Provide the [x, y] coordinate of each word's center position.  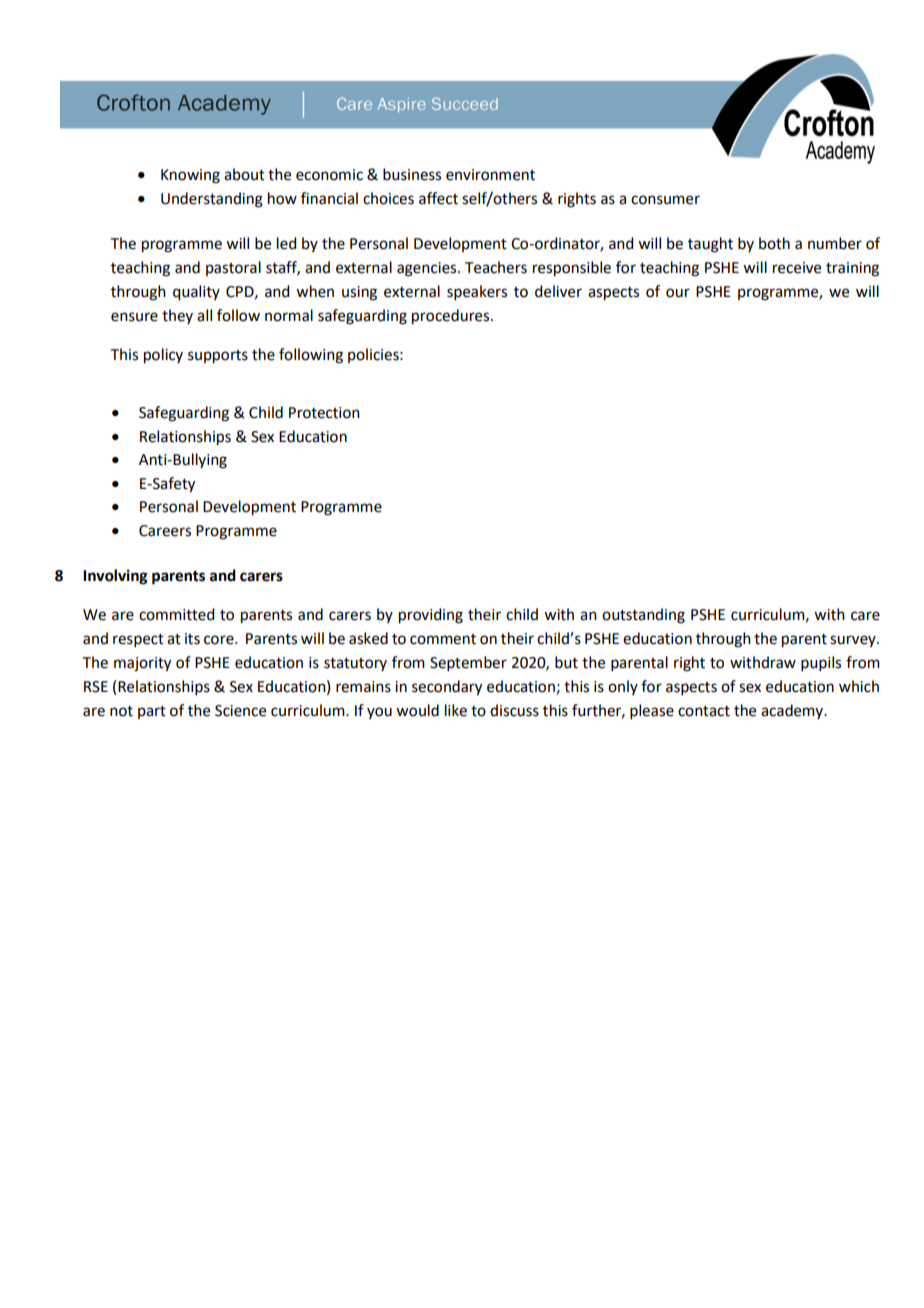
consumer [665, 200]
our [678, 293]
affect [438, 198]
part [152, 712]
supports [218, 357]
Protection [324, 413]
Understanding [212, 200]
